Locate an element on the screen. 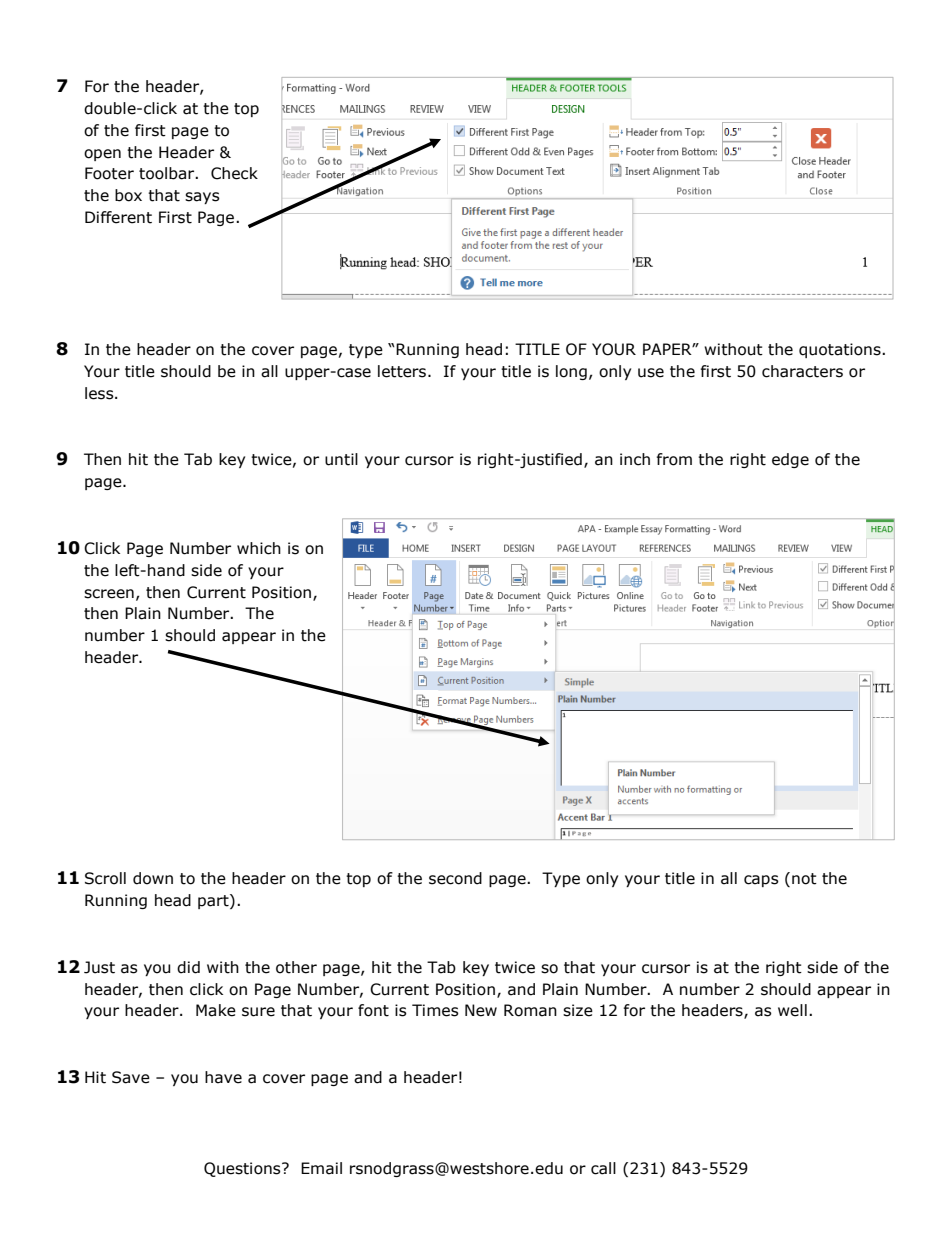  Questions is located at coordinates (243, 1169).
